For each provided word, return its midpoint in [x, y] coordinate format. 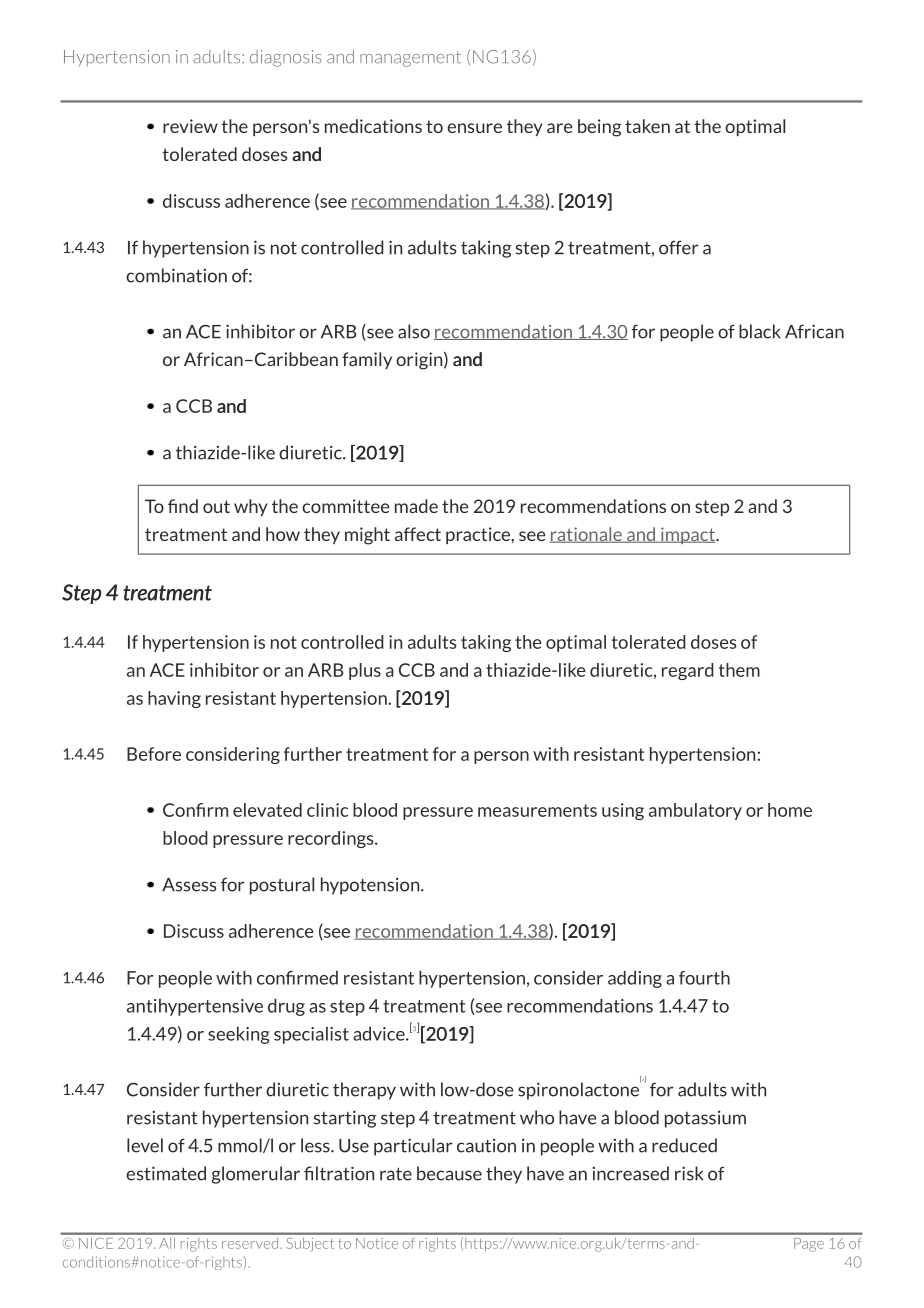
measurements [537, 810]
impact [688, 535]
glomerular [256, 1175]
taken [647, 126]
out [216, 506]
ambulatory [695, 811]
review [190, 126]
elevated [267, 810]
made [416, 506]
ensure [474, 128]
